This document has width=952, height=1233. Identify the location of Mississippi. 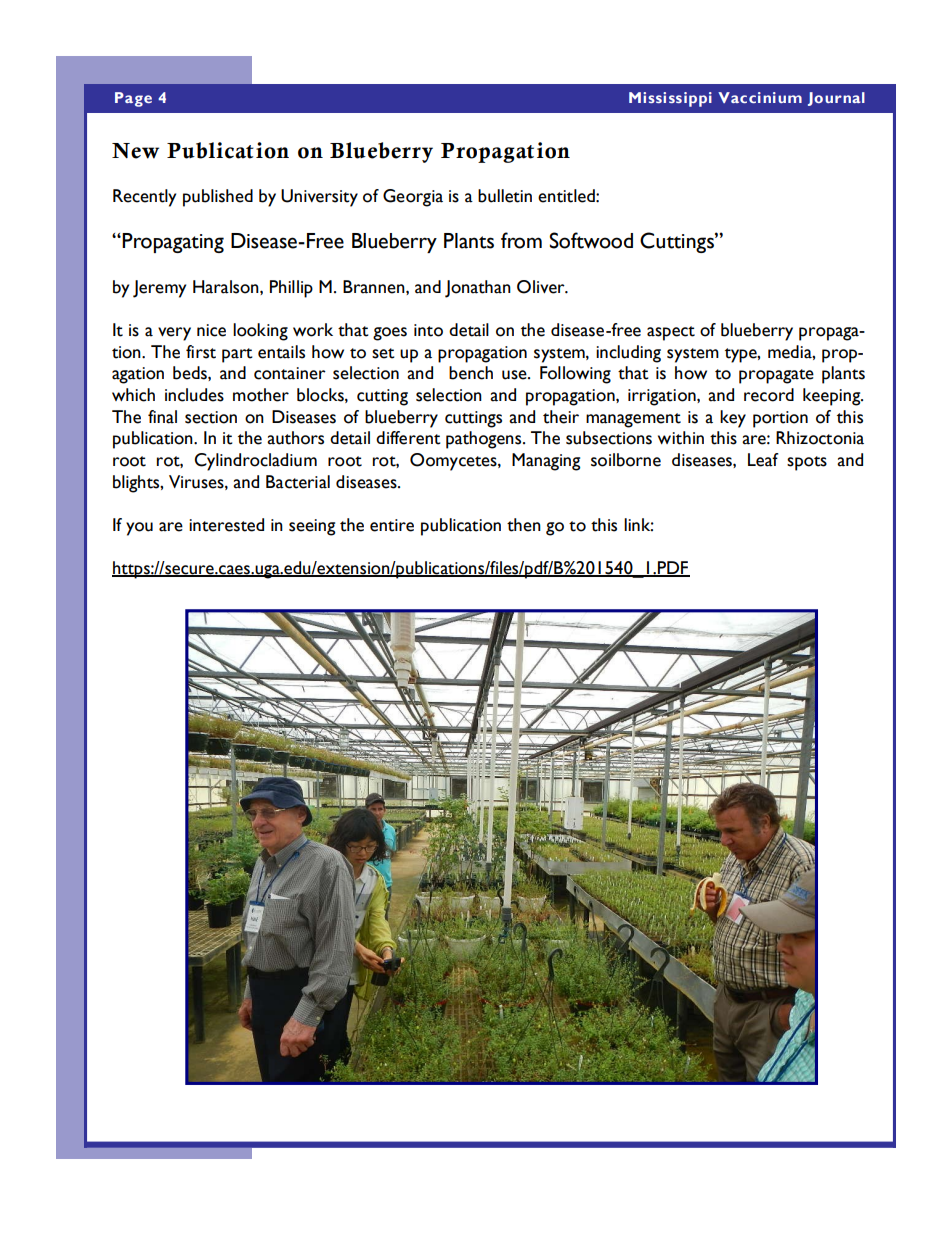
(670, 99).
